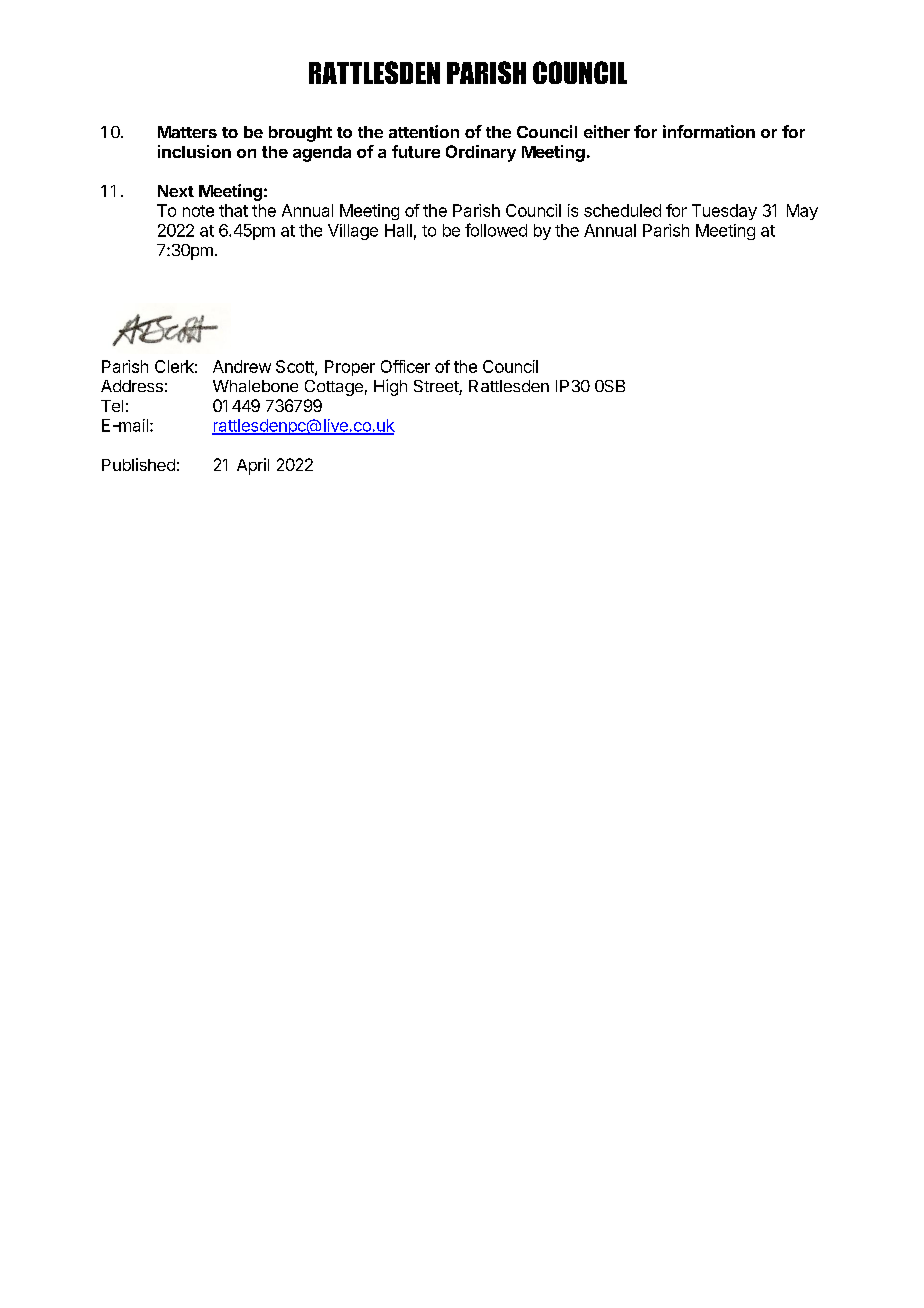 The height and width of the page is (1308, 924). What do you see at coordinates (198, 211) in the page?
I see `note` at bounding box center [198, 211].
